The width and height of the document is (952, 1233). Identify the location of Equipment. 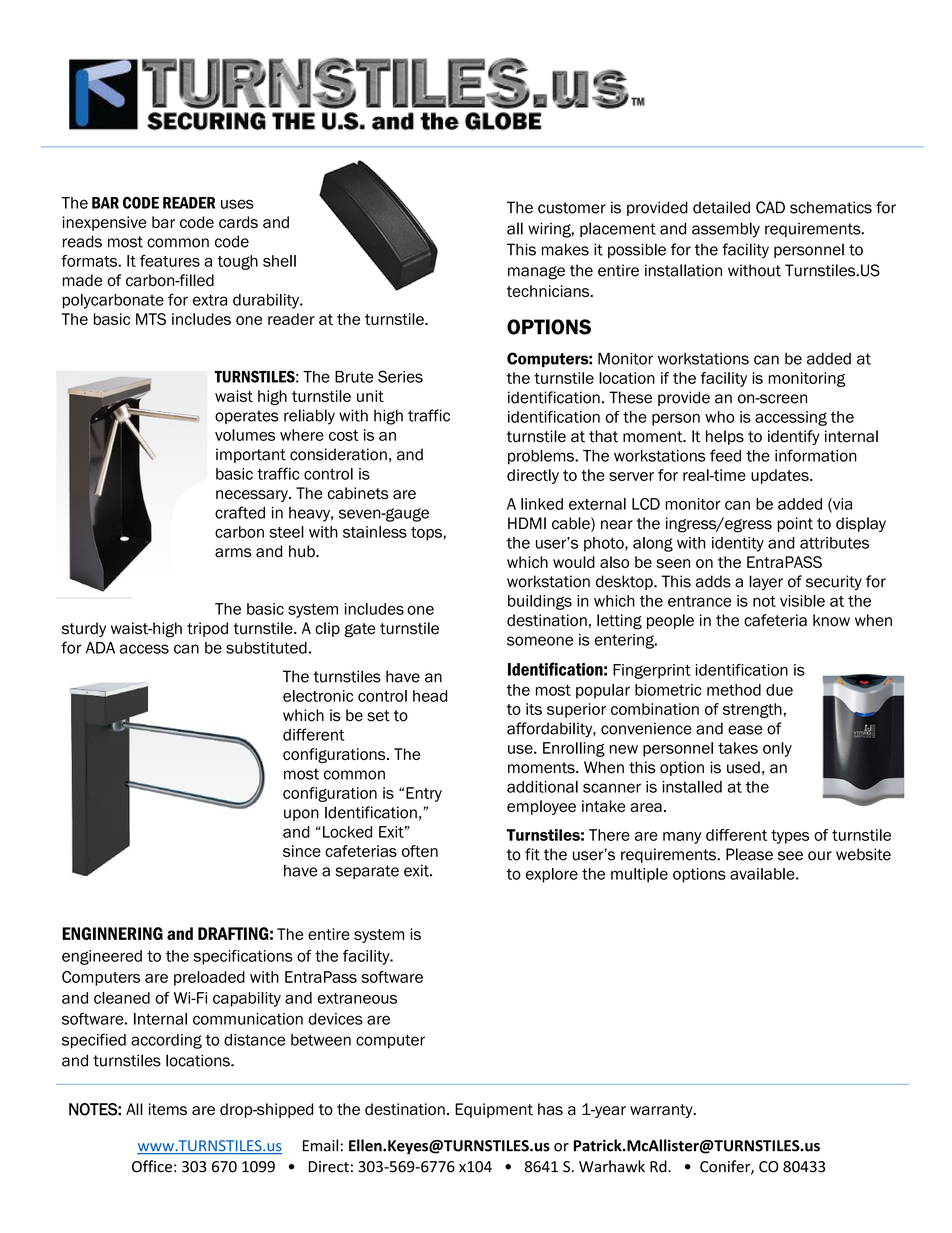
(494, 1110).
